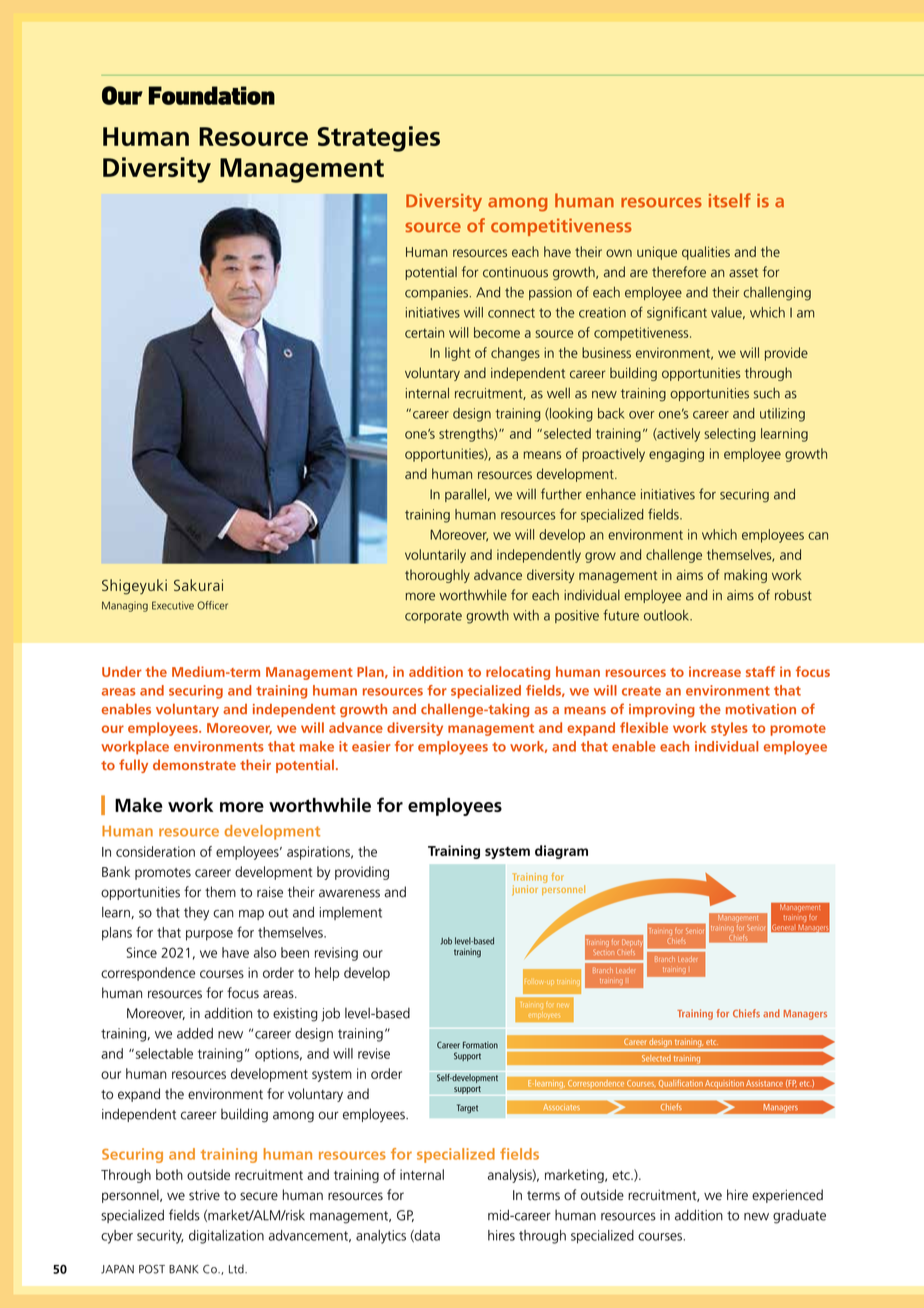  Describe the element at coordinates (226, 1237) in the page. I see `digitalization` at that location.
